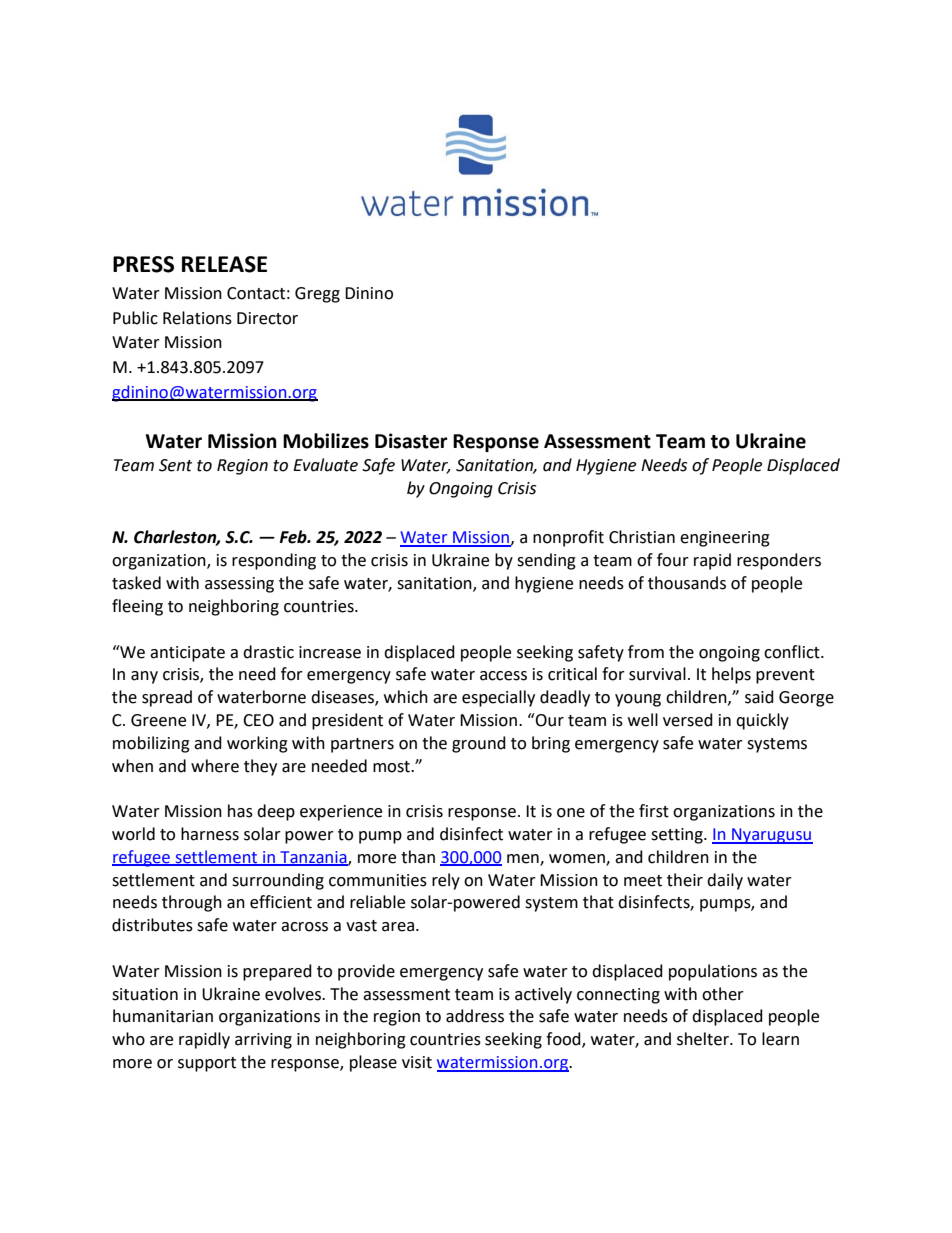 The image size is (952, 1233). What do you see at coordinates (725, 539) in the image?
I see `engineering` at bounding box center [725, 539].
